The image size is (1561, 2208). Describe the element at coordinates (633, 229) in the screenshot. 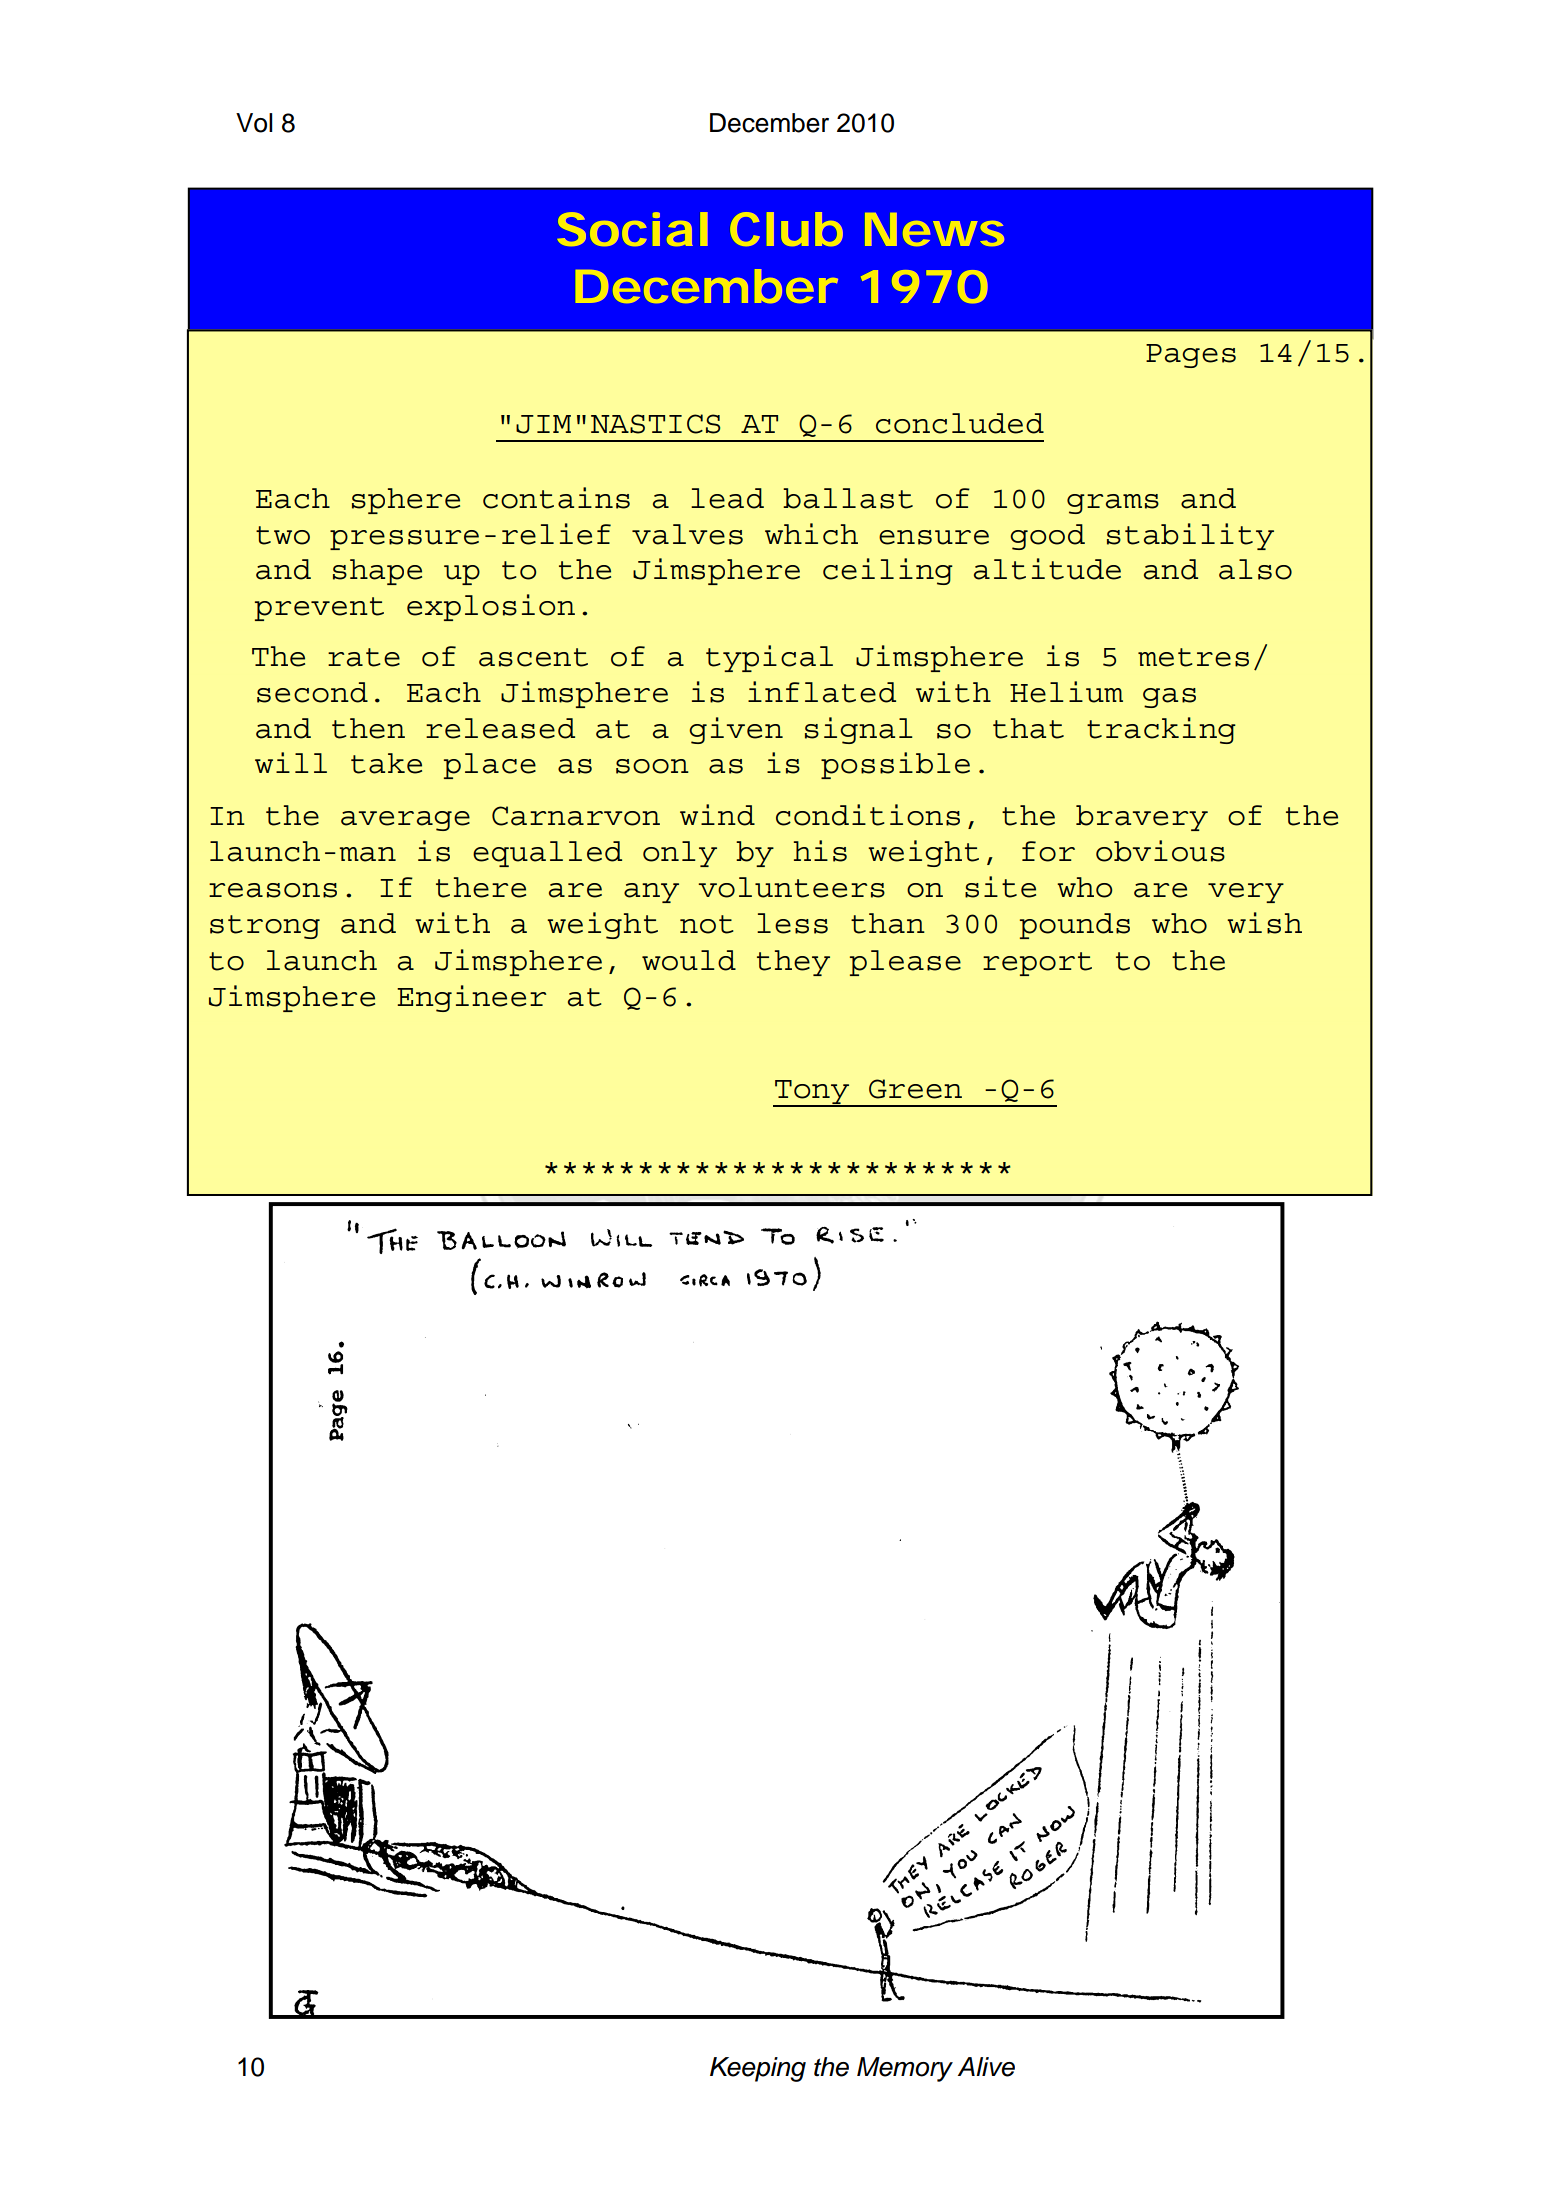

I see `Social` at that location.
